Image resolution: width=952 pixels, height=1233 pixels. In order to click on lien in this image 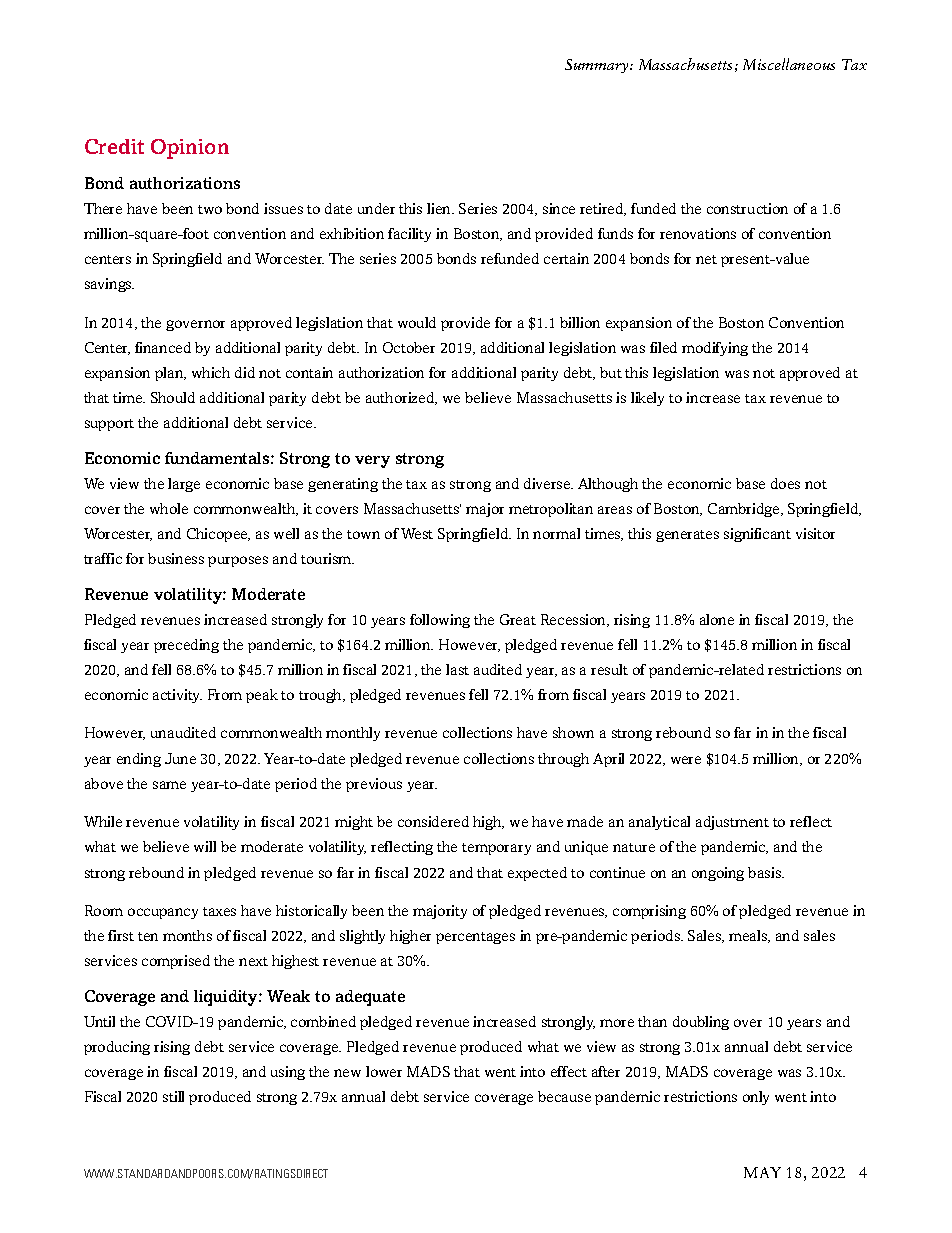, I will do `click(440, 208)`.
